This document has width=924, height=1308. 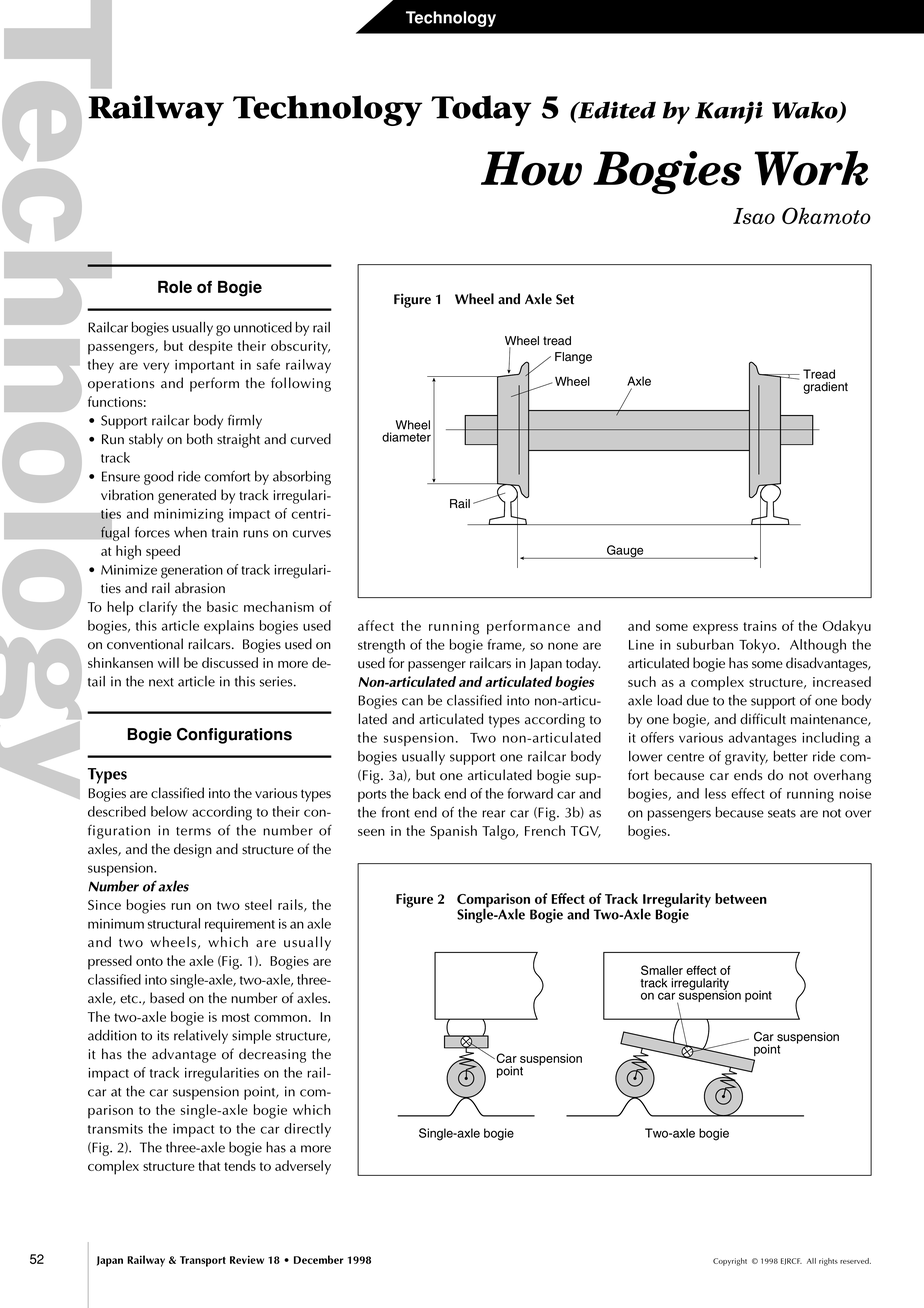 I want to click on gradient, so click(x=825, y=388).
